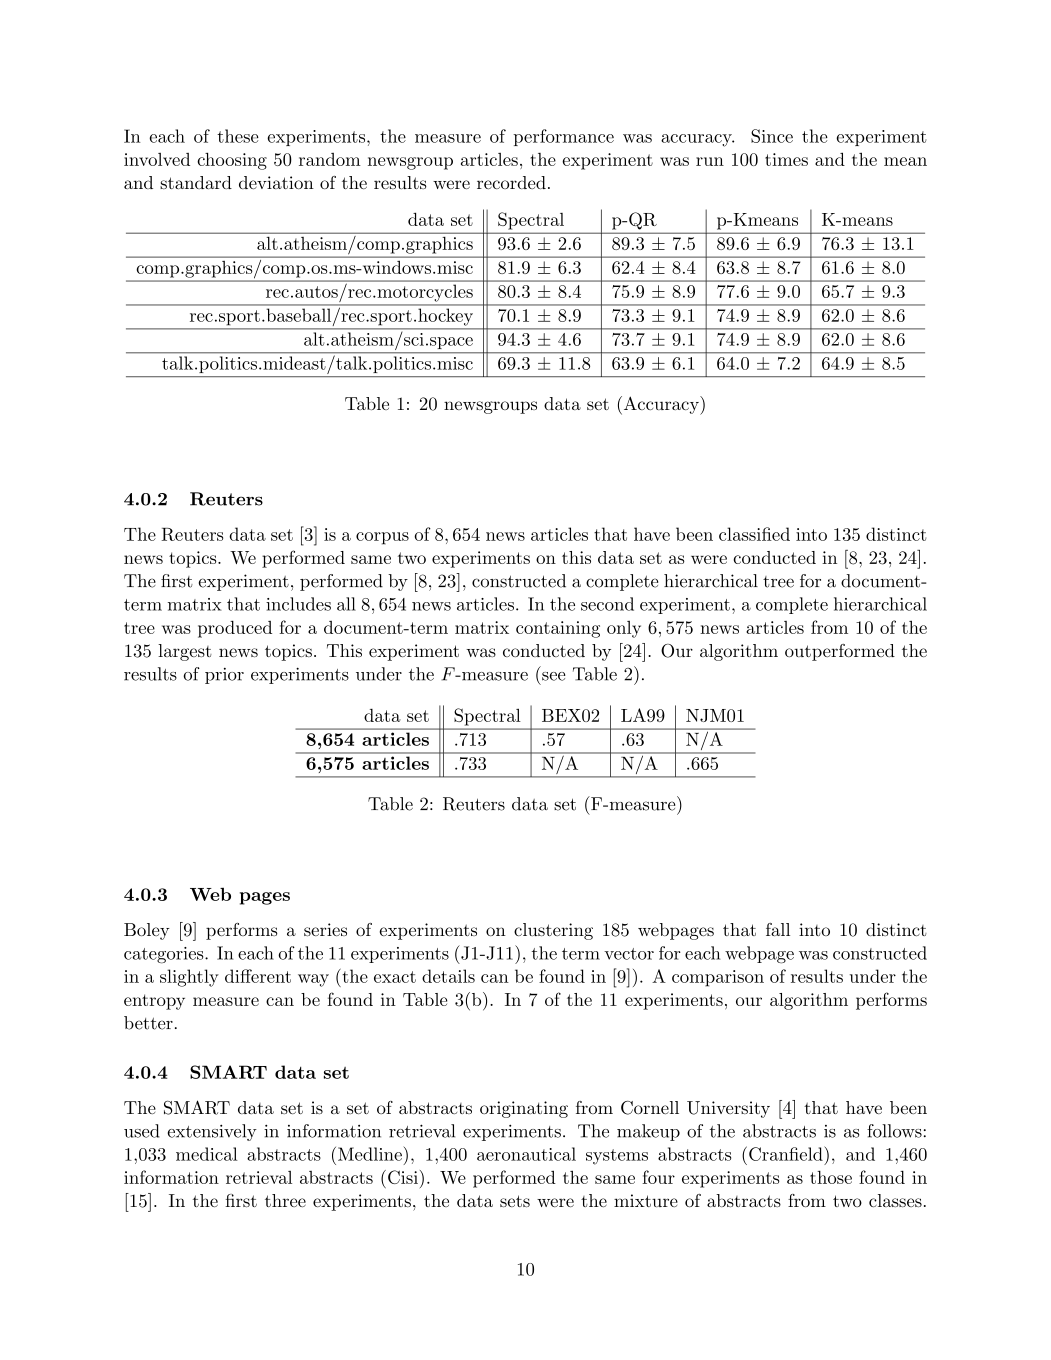  Describe the element at coordinates (526, 1154) in the screenshot. I see `aeronautical` at that location.
